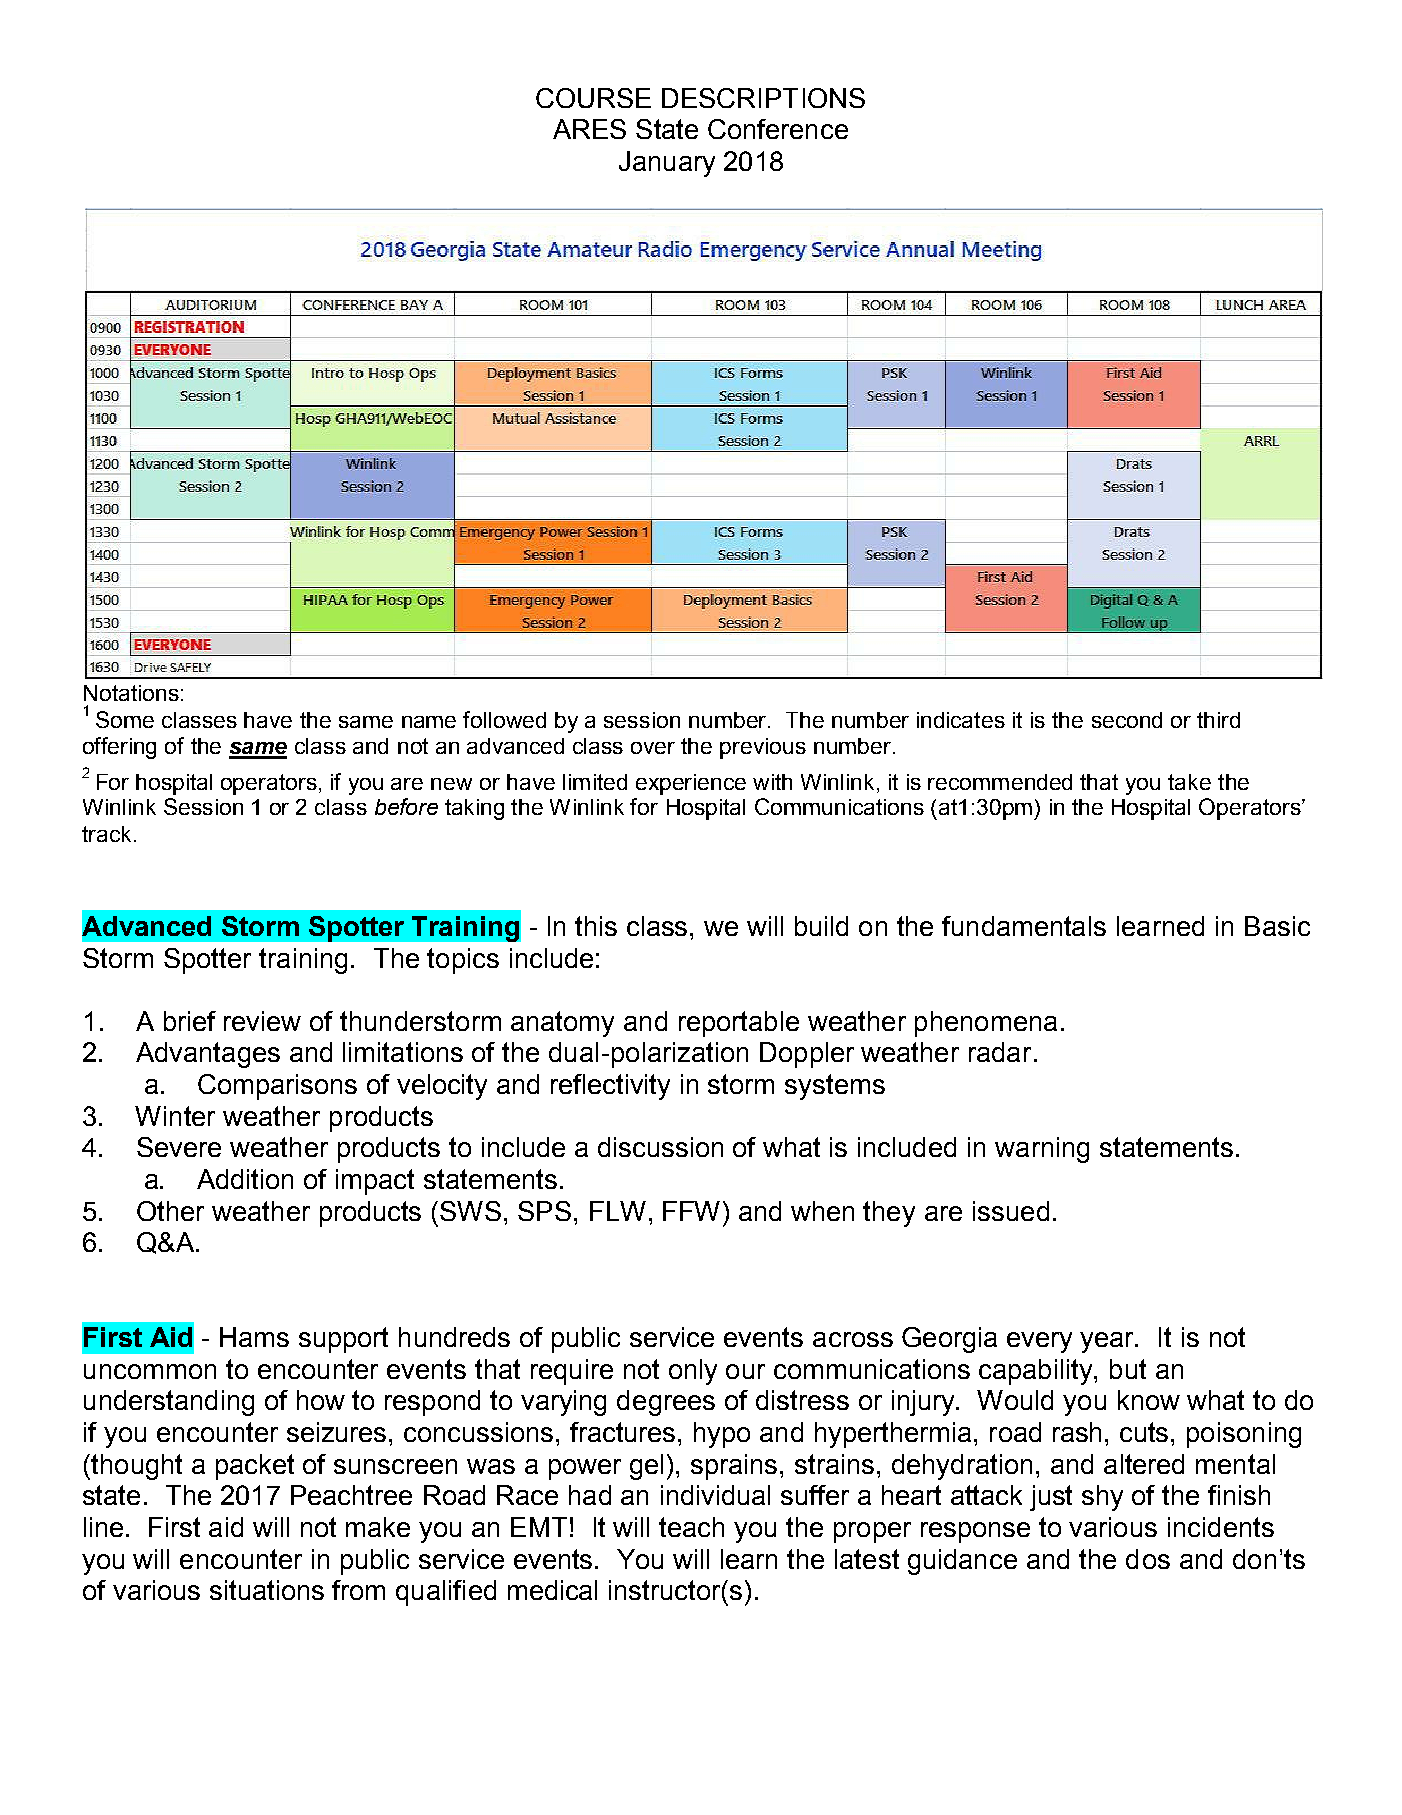 This document has height=1815, width=1402. I want to click on take, so click(1189, 782).
